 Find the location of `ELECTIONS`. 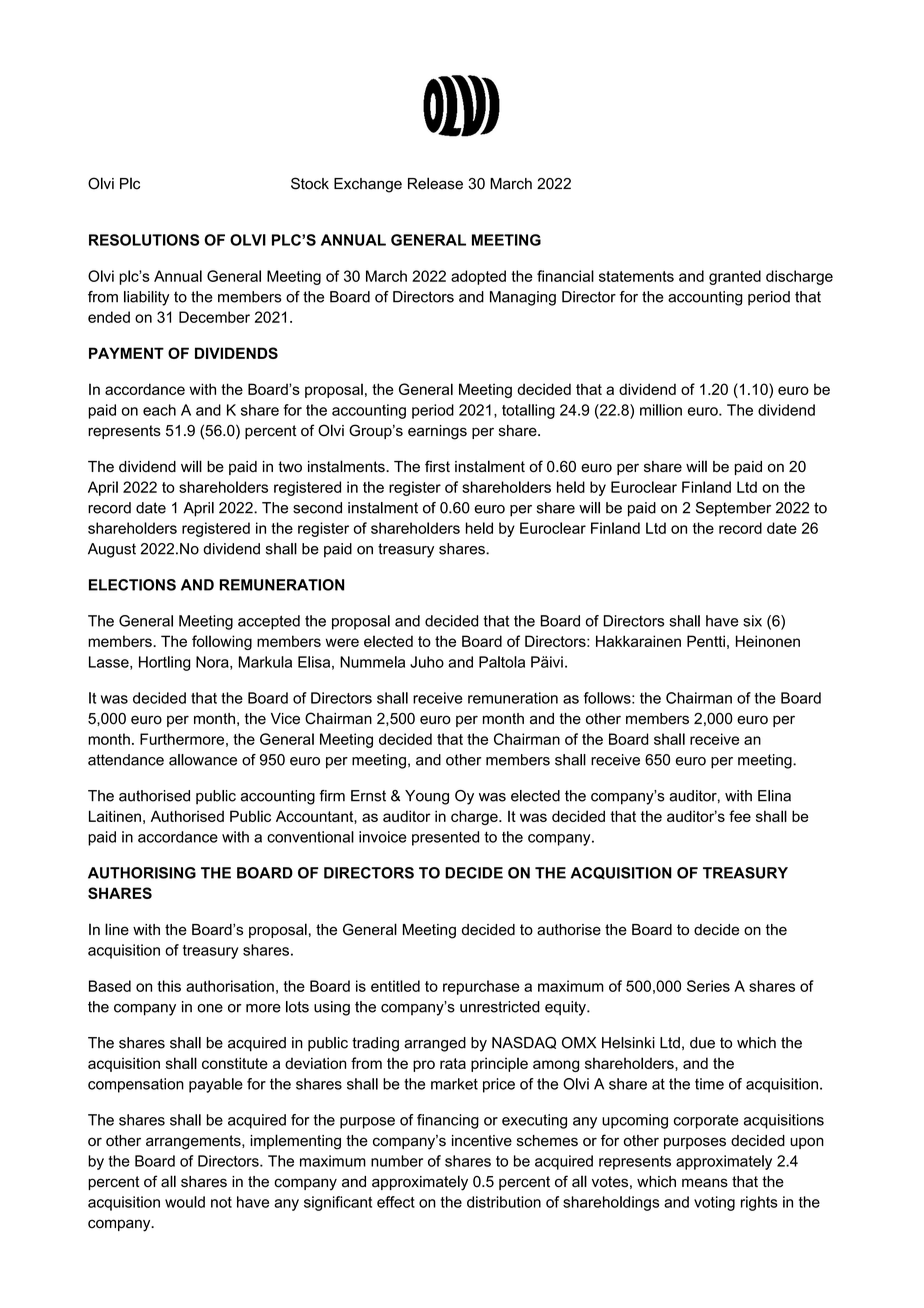

ELECTIONS is located at coordinates (132, 585).
